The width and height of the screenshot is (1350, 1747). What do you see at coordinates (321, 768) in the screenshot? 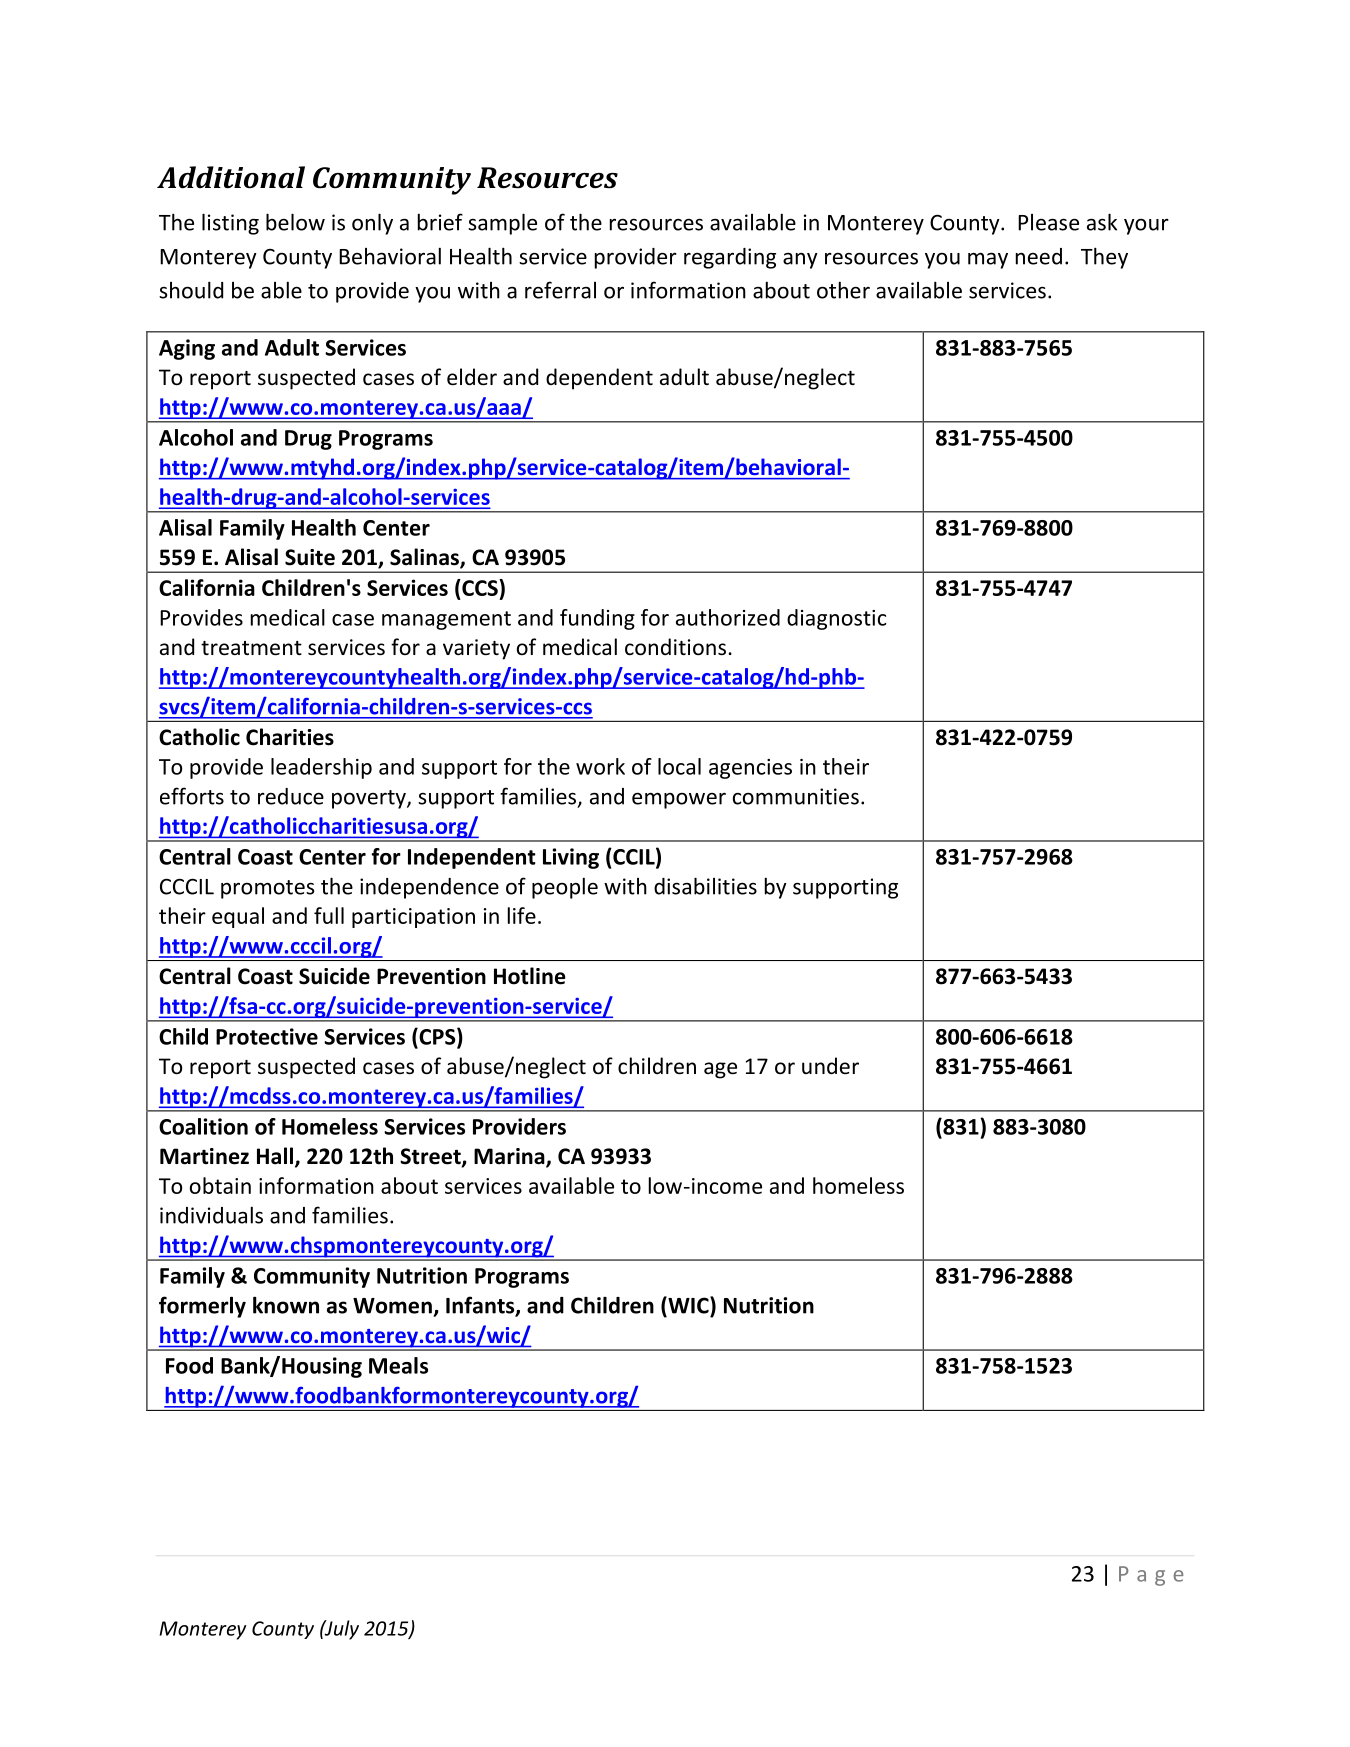
I see `leadership` at bounding box center [321, 768].
